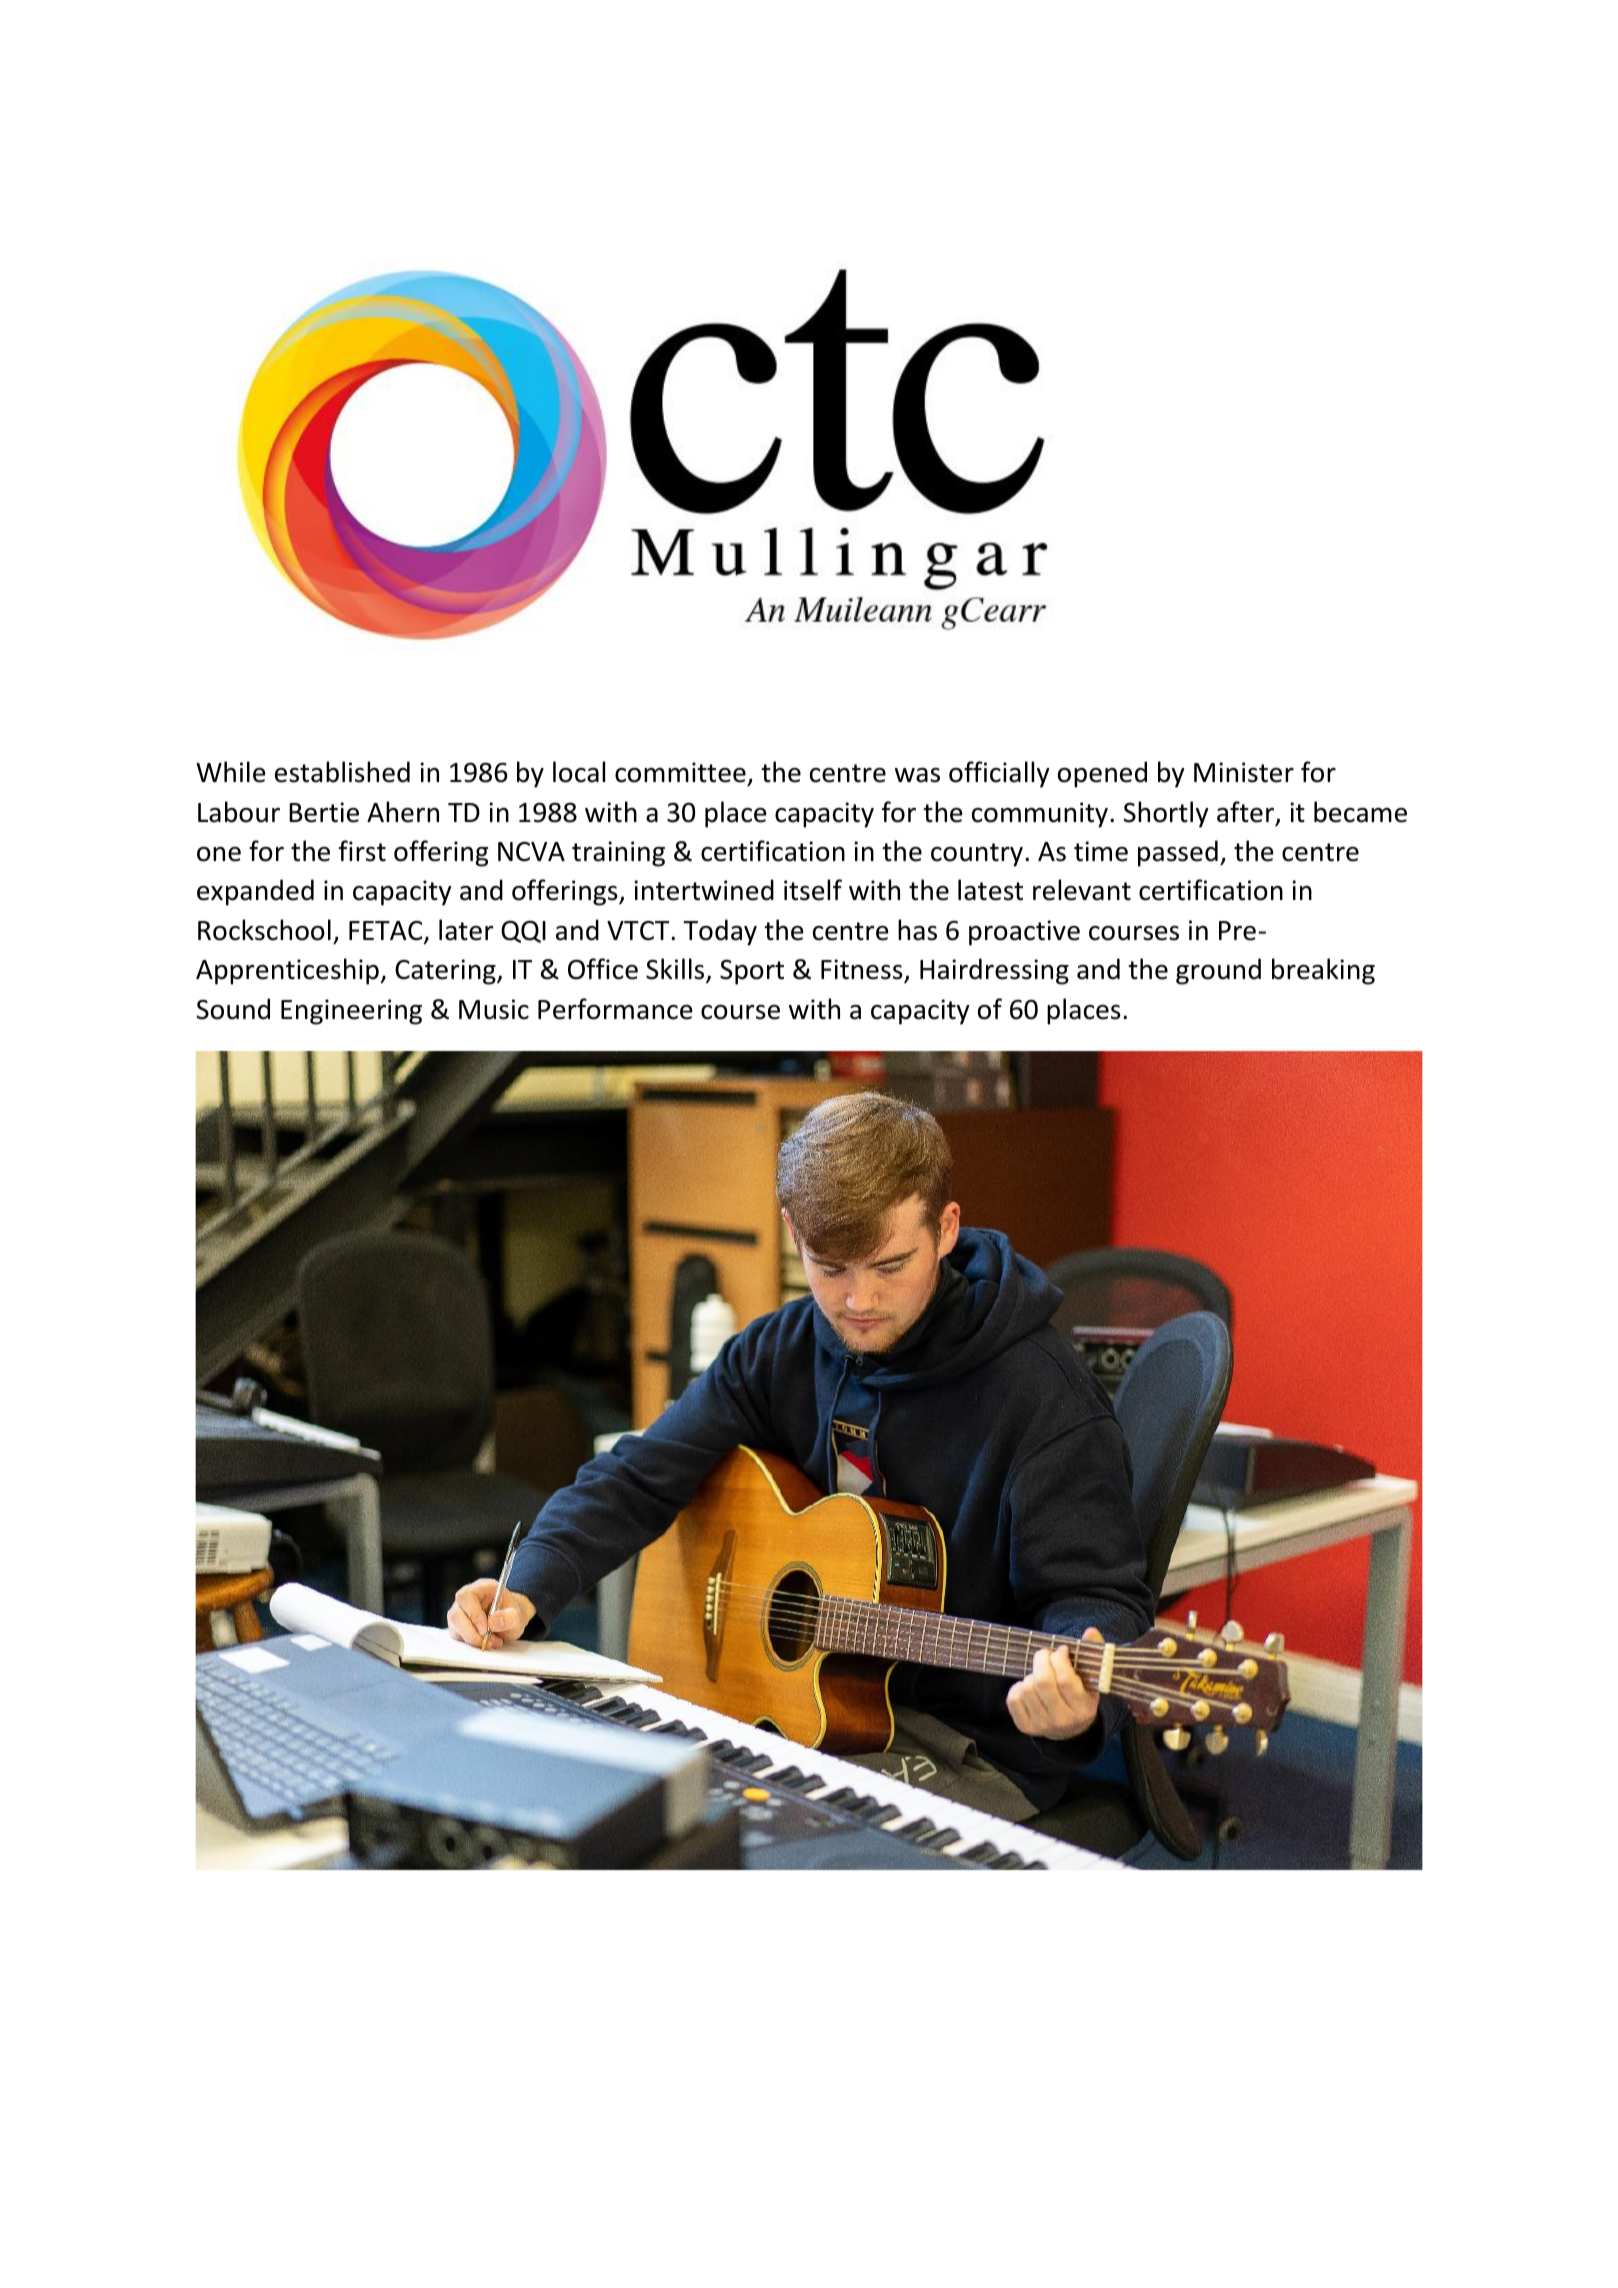 This screenshot has height=2288, width=1618. Describe the element at coordinates (1244, 772) in the screenshot. I see `Minister` at that location.
